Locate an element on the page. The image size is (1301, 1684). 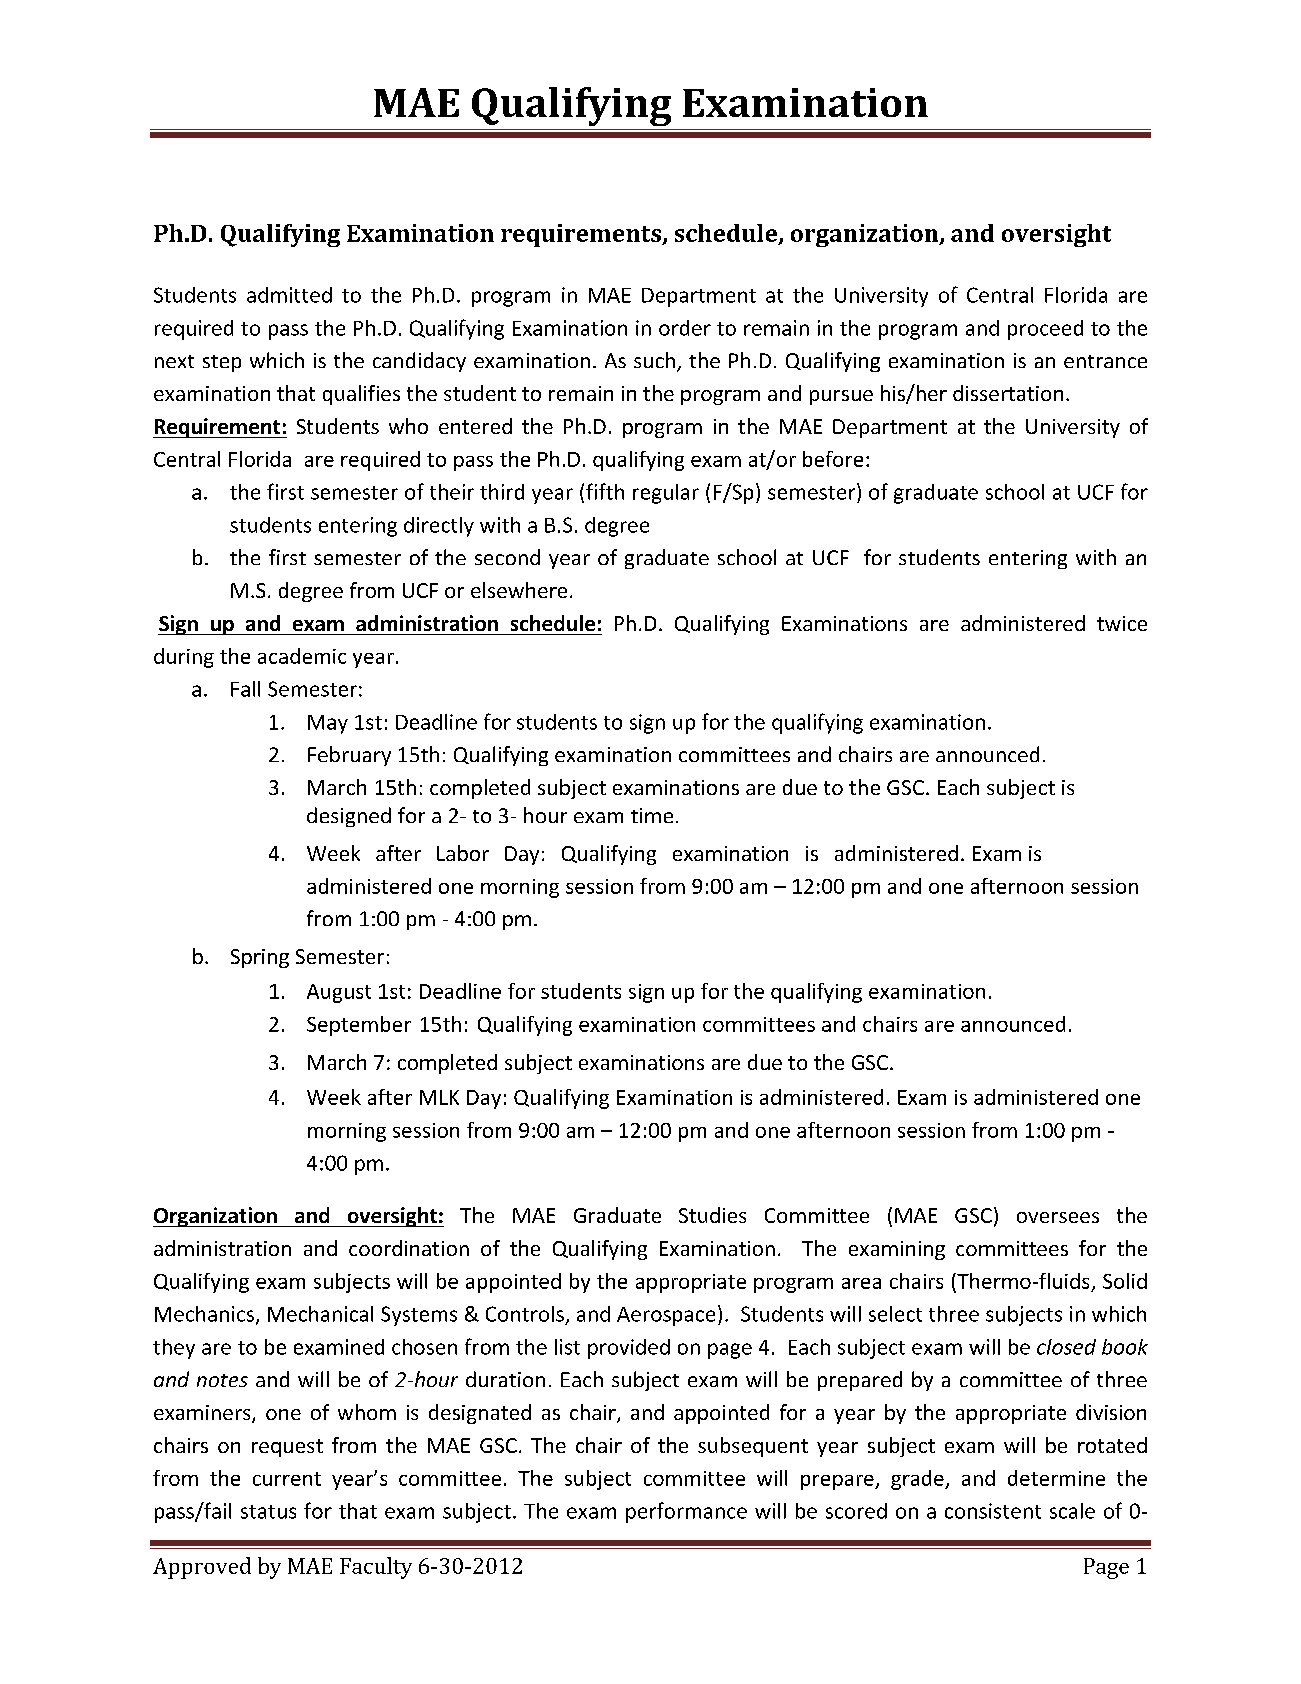
time is located at coordinates (652, 815).
